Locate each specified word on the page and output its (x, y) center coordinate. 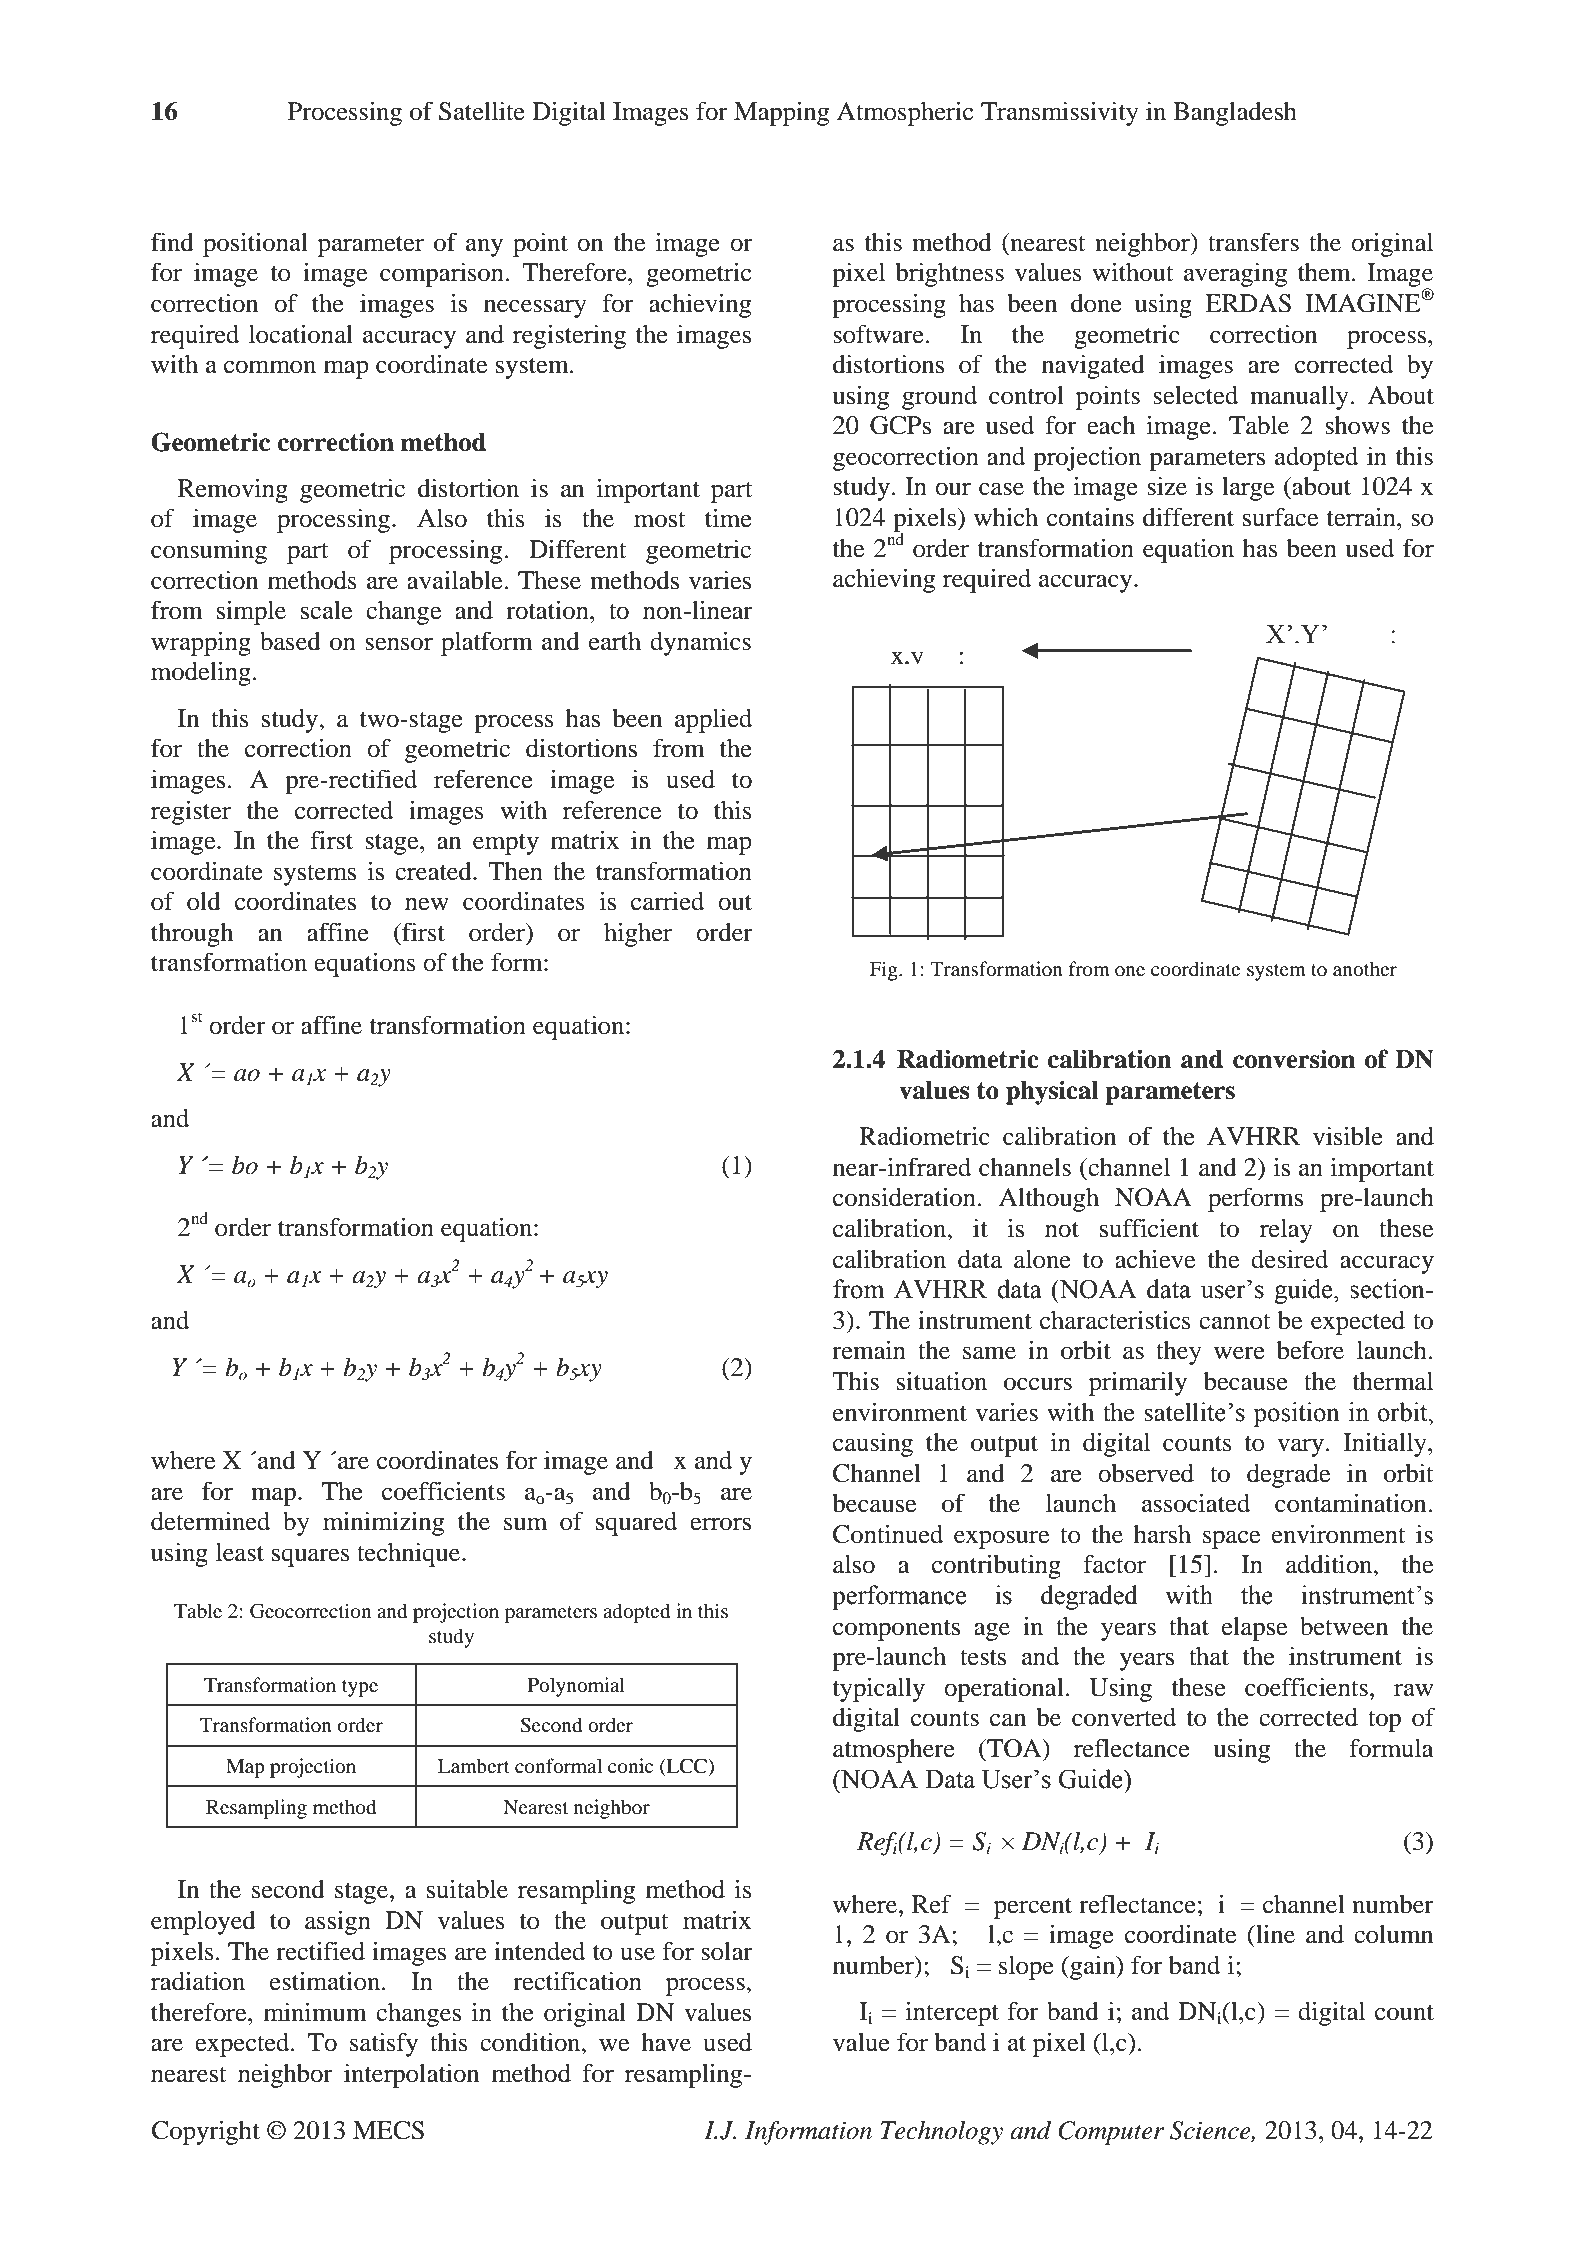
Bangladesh (1235, 114)
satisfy (384, 2044)
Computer (1111, 2133)
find (172, 242)
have (666, 2042)
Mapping (782, 114)
